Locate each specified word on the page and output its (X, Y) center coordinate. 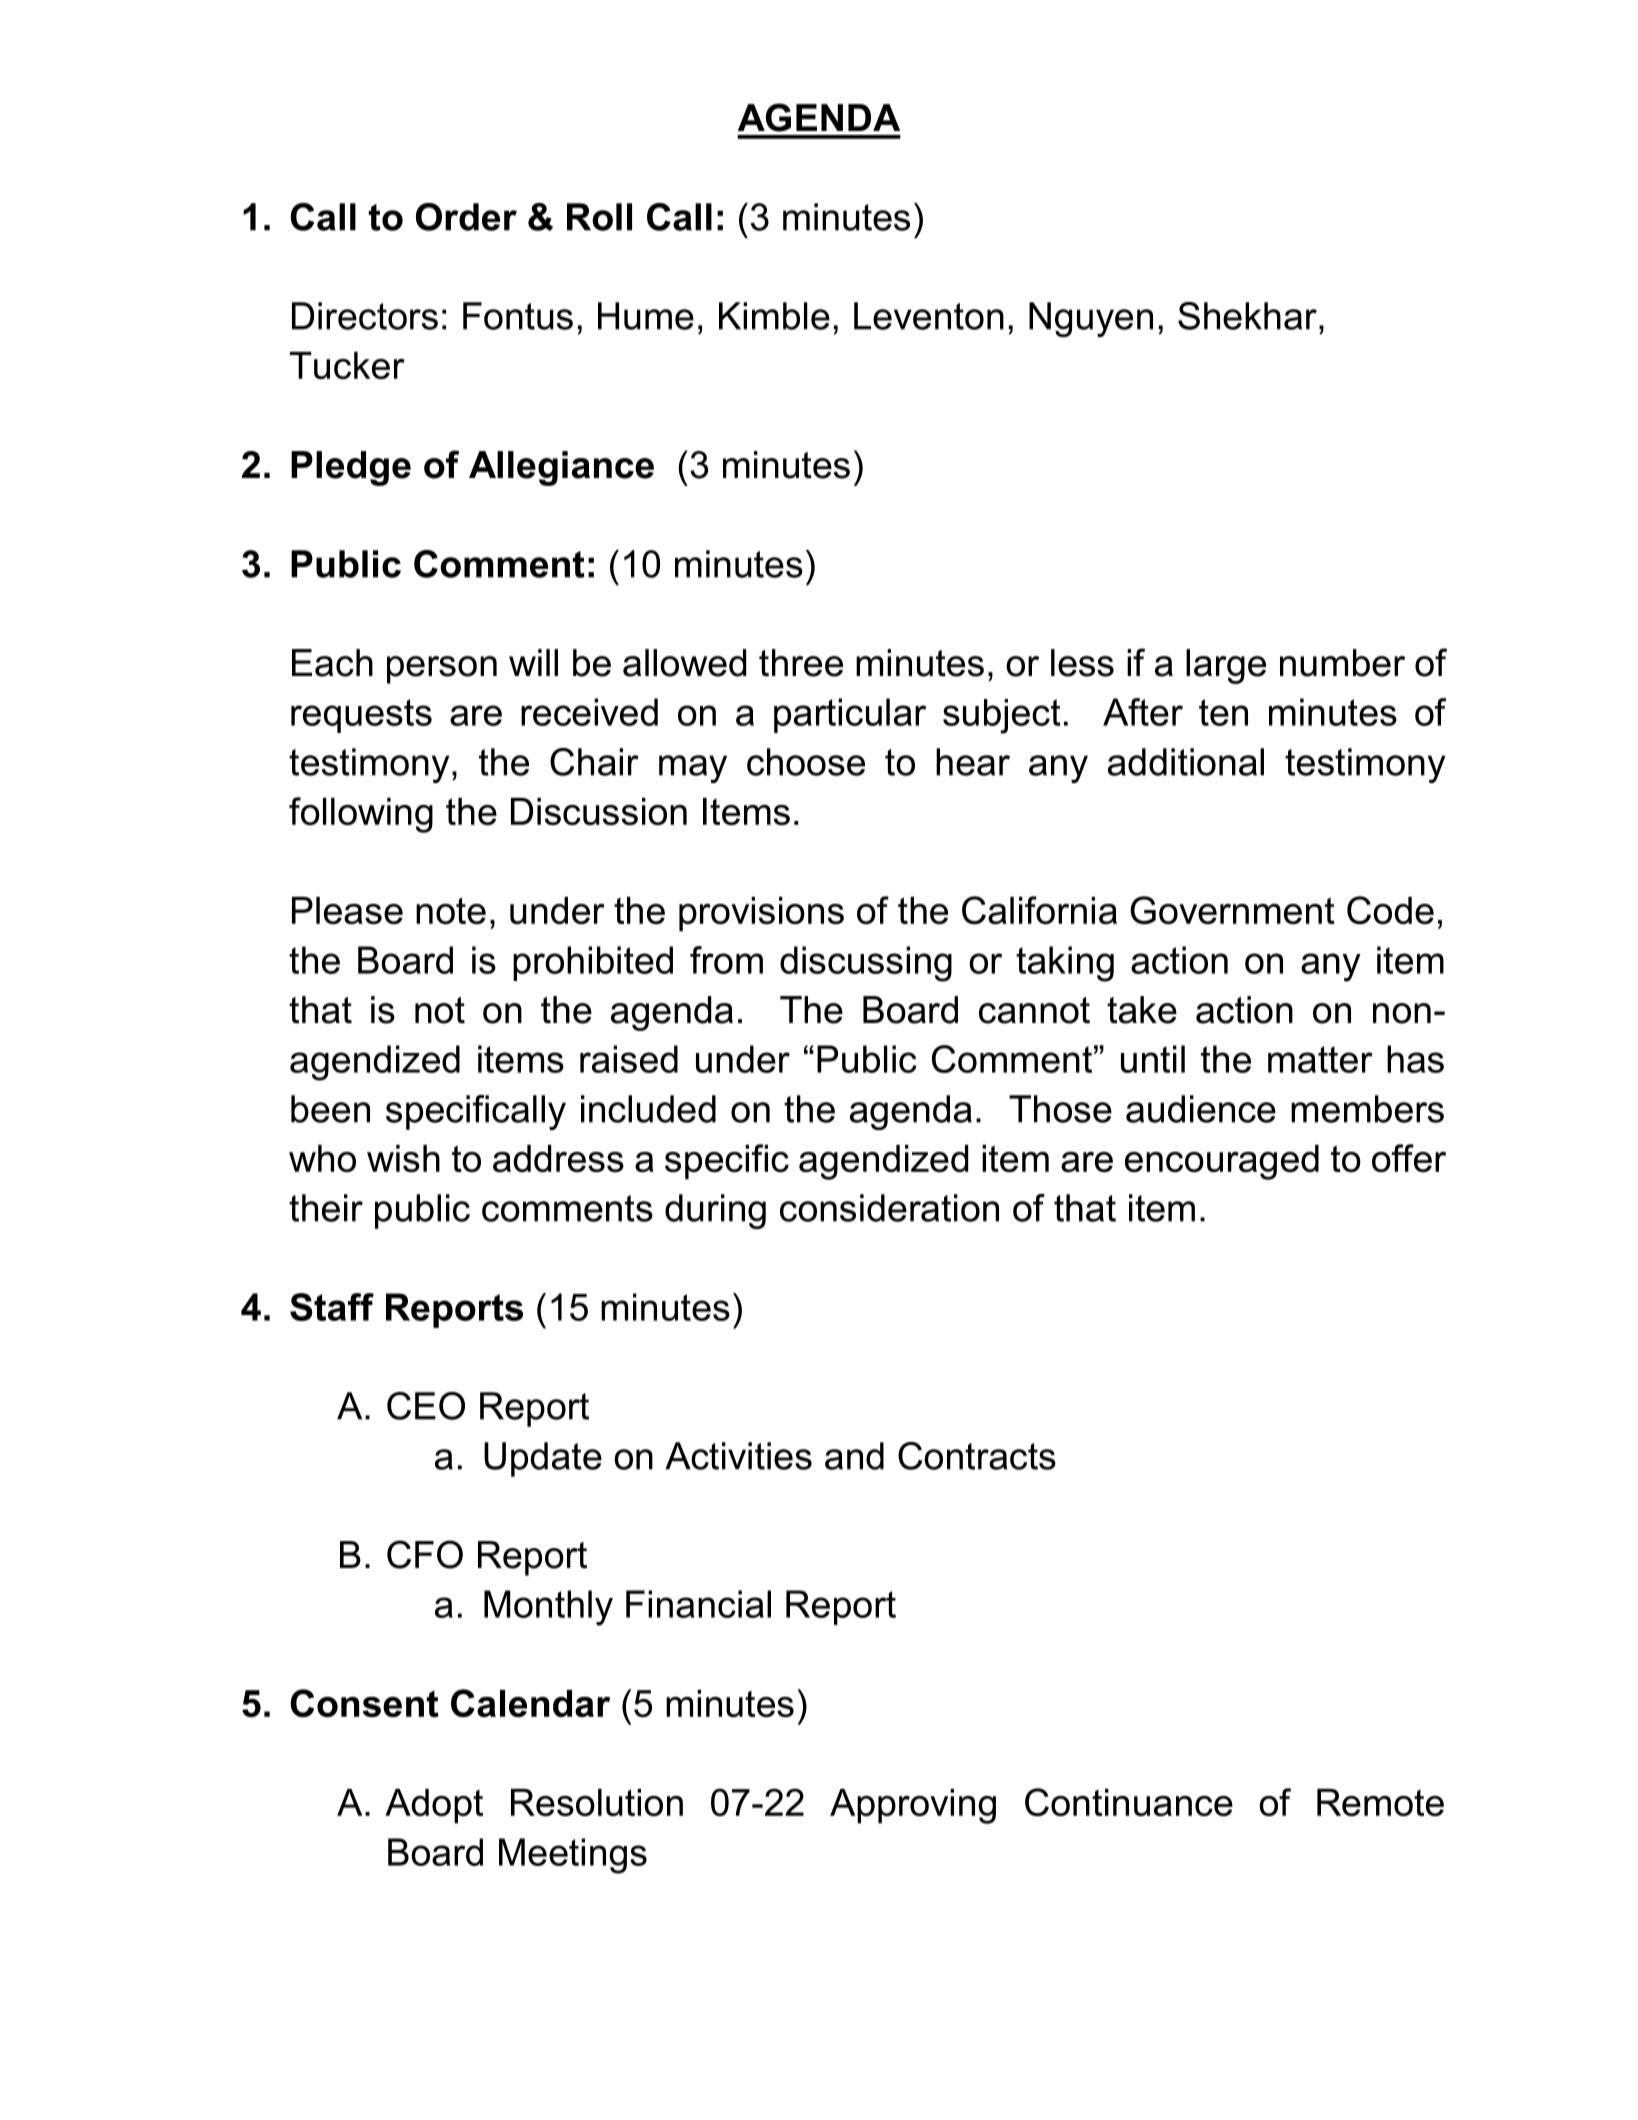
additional (1186, 762)
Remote (1380, 1802)
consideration (889, 1208)
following (361, 815)
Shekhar (1247, 316)
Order (466, 217)
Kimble (774, 316)
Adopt (434, 1806)
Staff (332, 1307)
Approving (913, 1806)
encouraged (1222, 1162)
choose (806, 762)
